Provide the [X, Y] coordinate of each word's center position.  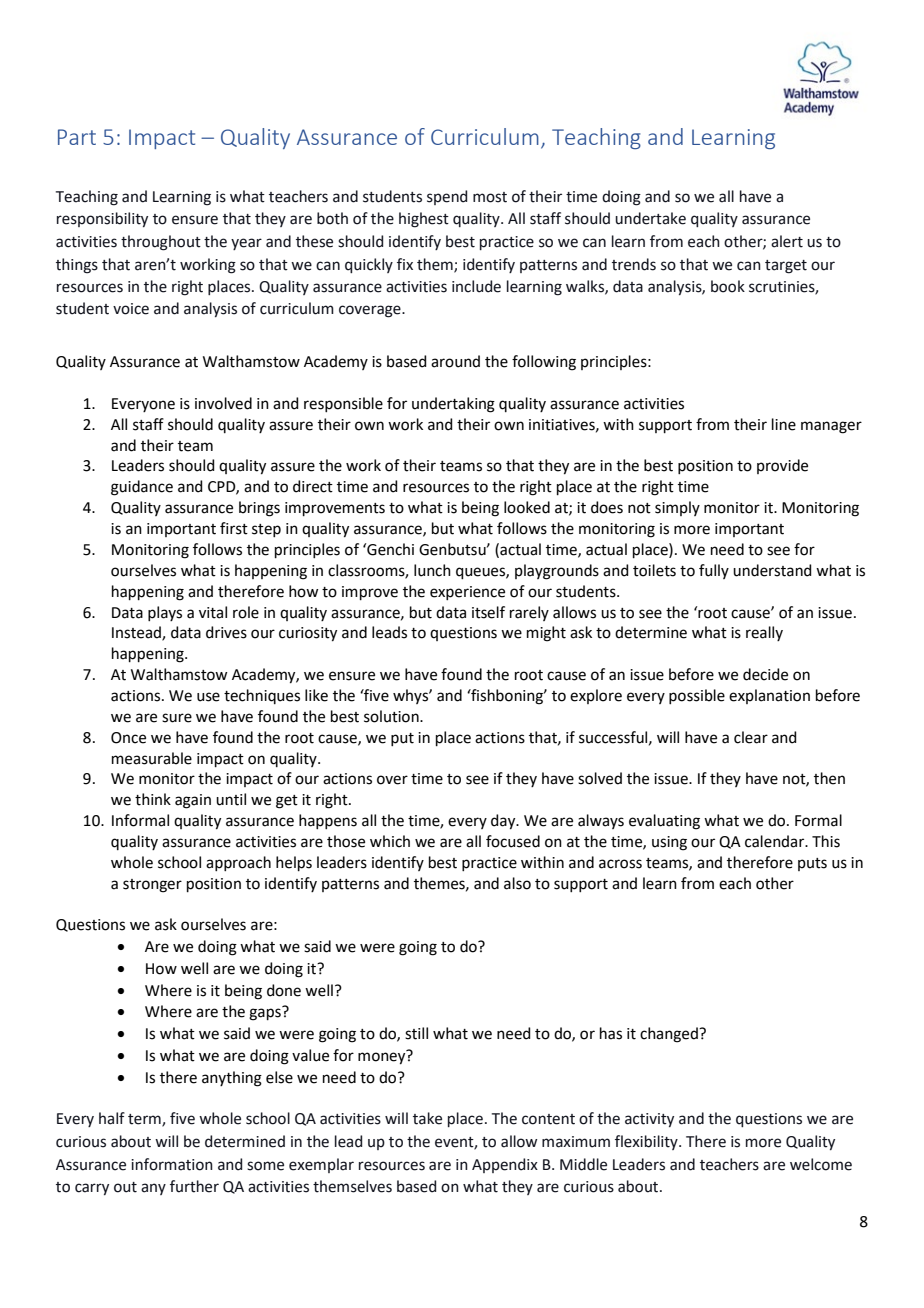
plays [165, 613]
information [172, 1164]
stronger [152, 886]
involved [223, 403]
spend [447, 197]
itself [488, 612]
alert [787, 241]
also [517, 883]
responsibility [102, 219]
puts [812, 864]
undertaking [453, 405]
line [784, 424]
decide [765, 674]
